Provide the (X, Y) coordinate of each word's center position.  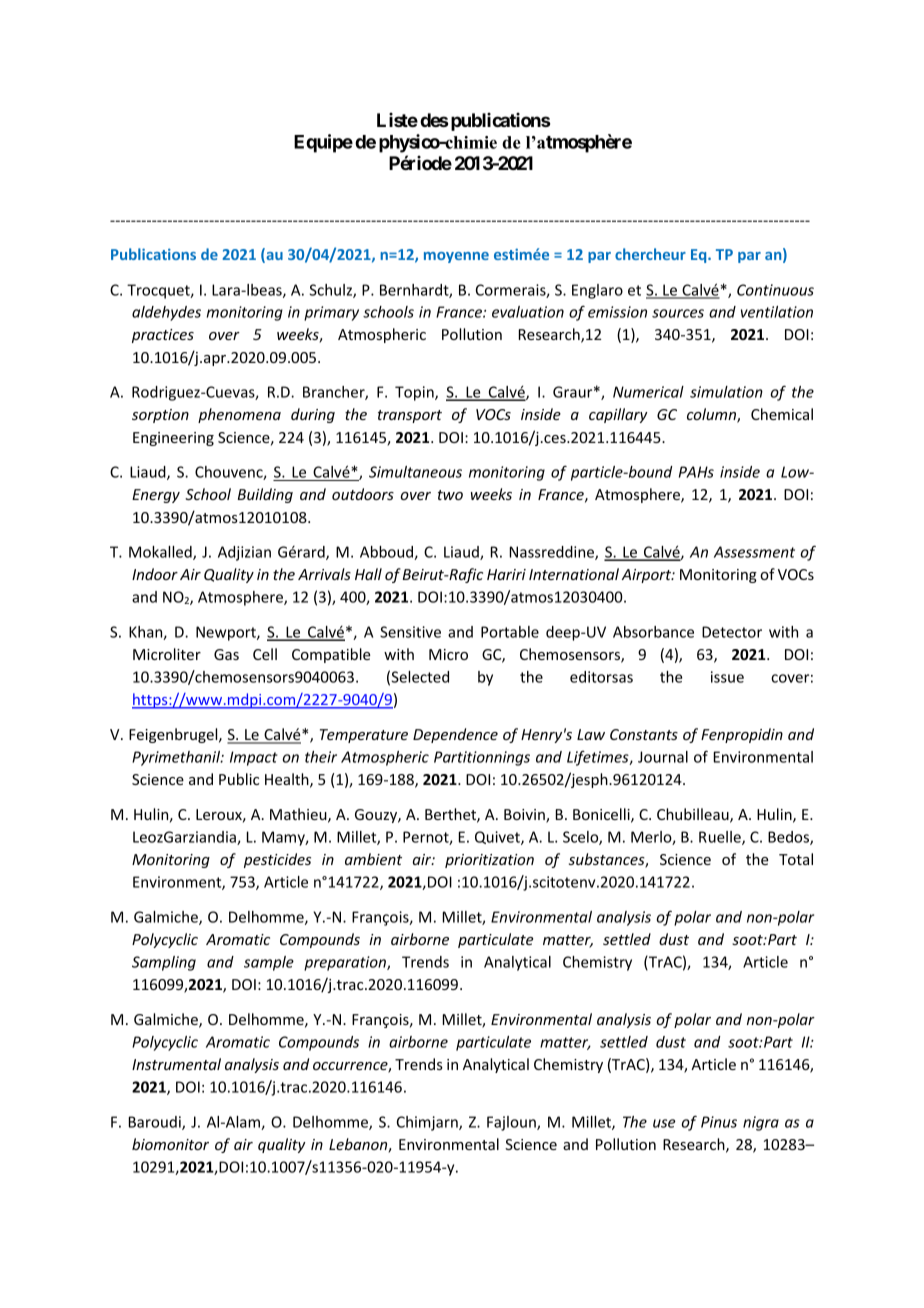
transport (410, 416)
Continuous (775, 290)
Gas (226, 654)
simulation (726, 392)
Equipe (323, 143)
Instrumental (176, 1064)
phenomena (239, 415)
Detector (732, 632)
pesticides (277, 860)
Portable (510, 632)
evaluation (528, 312)
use (664, 1123)
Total (796, 859)
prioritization (489, 861)
